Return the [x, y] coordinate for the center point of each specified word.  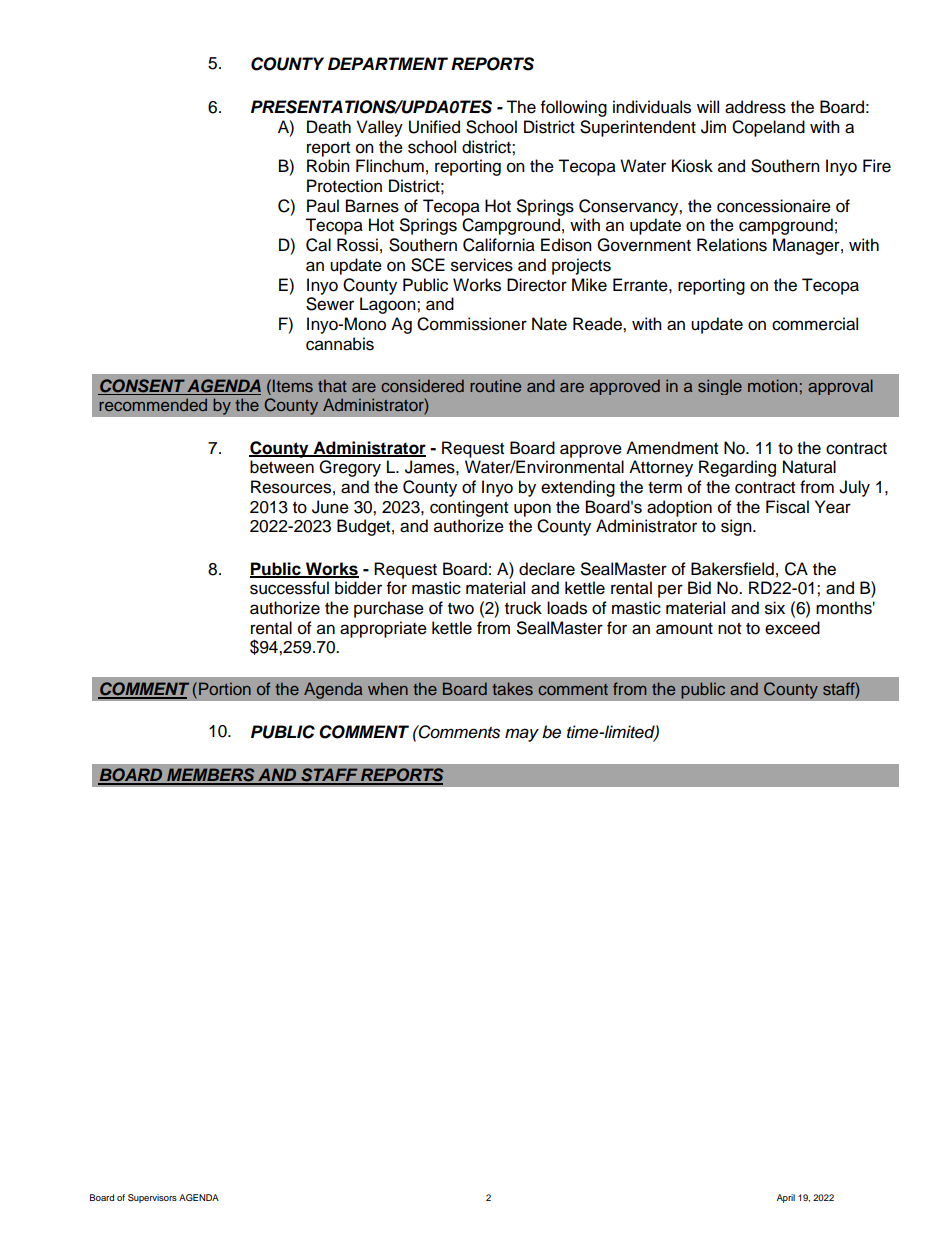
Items [293, 385]
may [522, 735]
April [786, 1198]
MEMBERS [211, 776]
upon [532, 510]
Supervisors [152, 1198]
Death [329, 127]
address [755, 107]
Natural [809, 467]
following [574, 108]
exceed [792, 628]
